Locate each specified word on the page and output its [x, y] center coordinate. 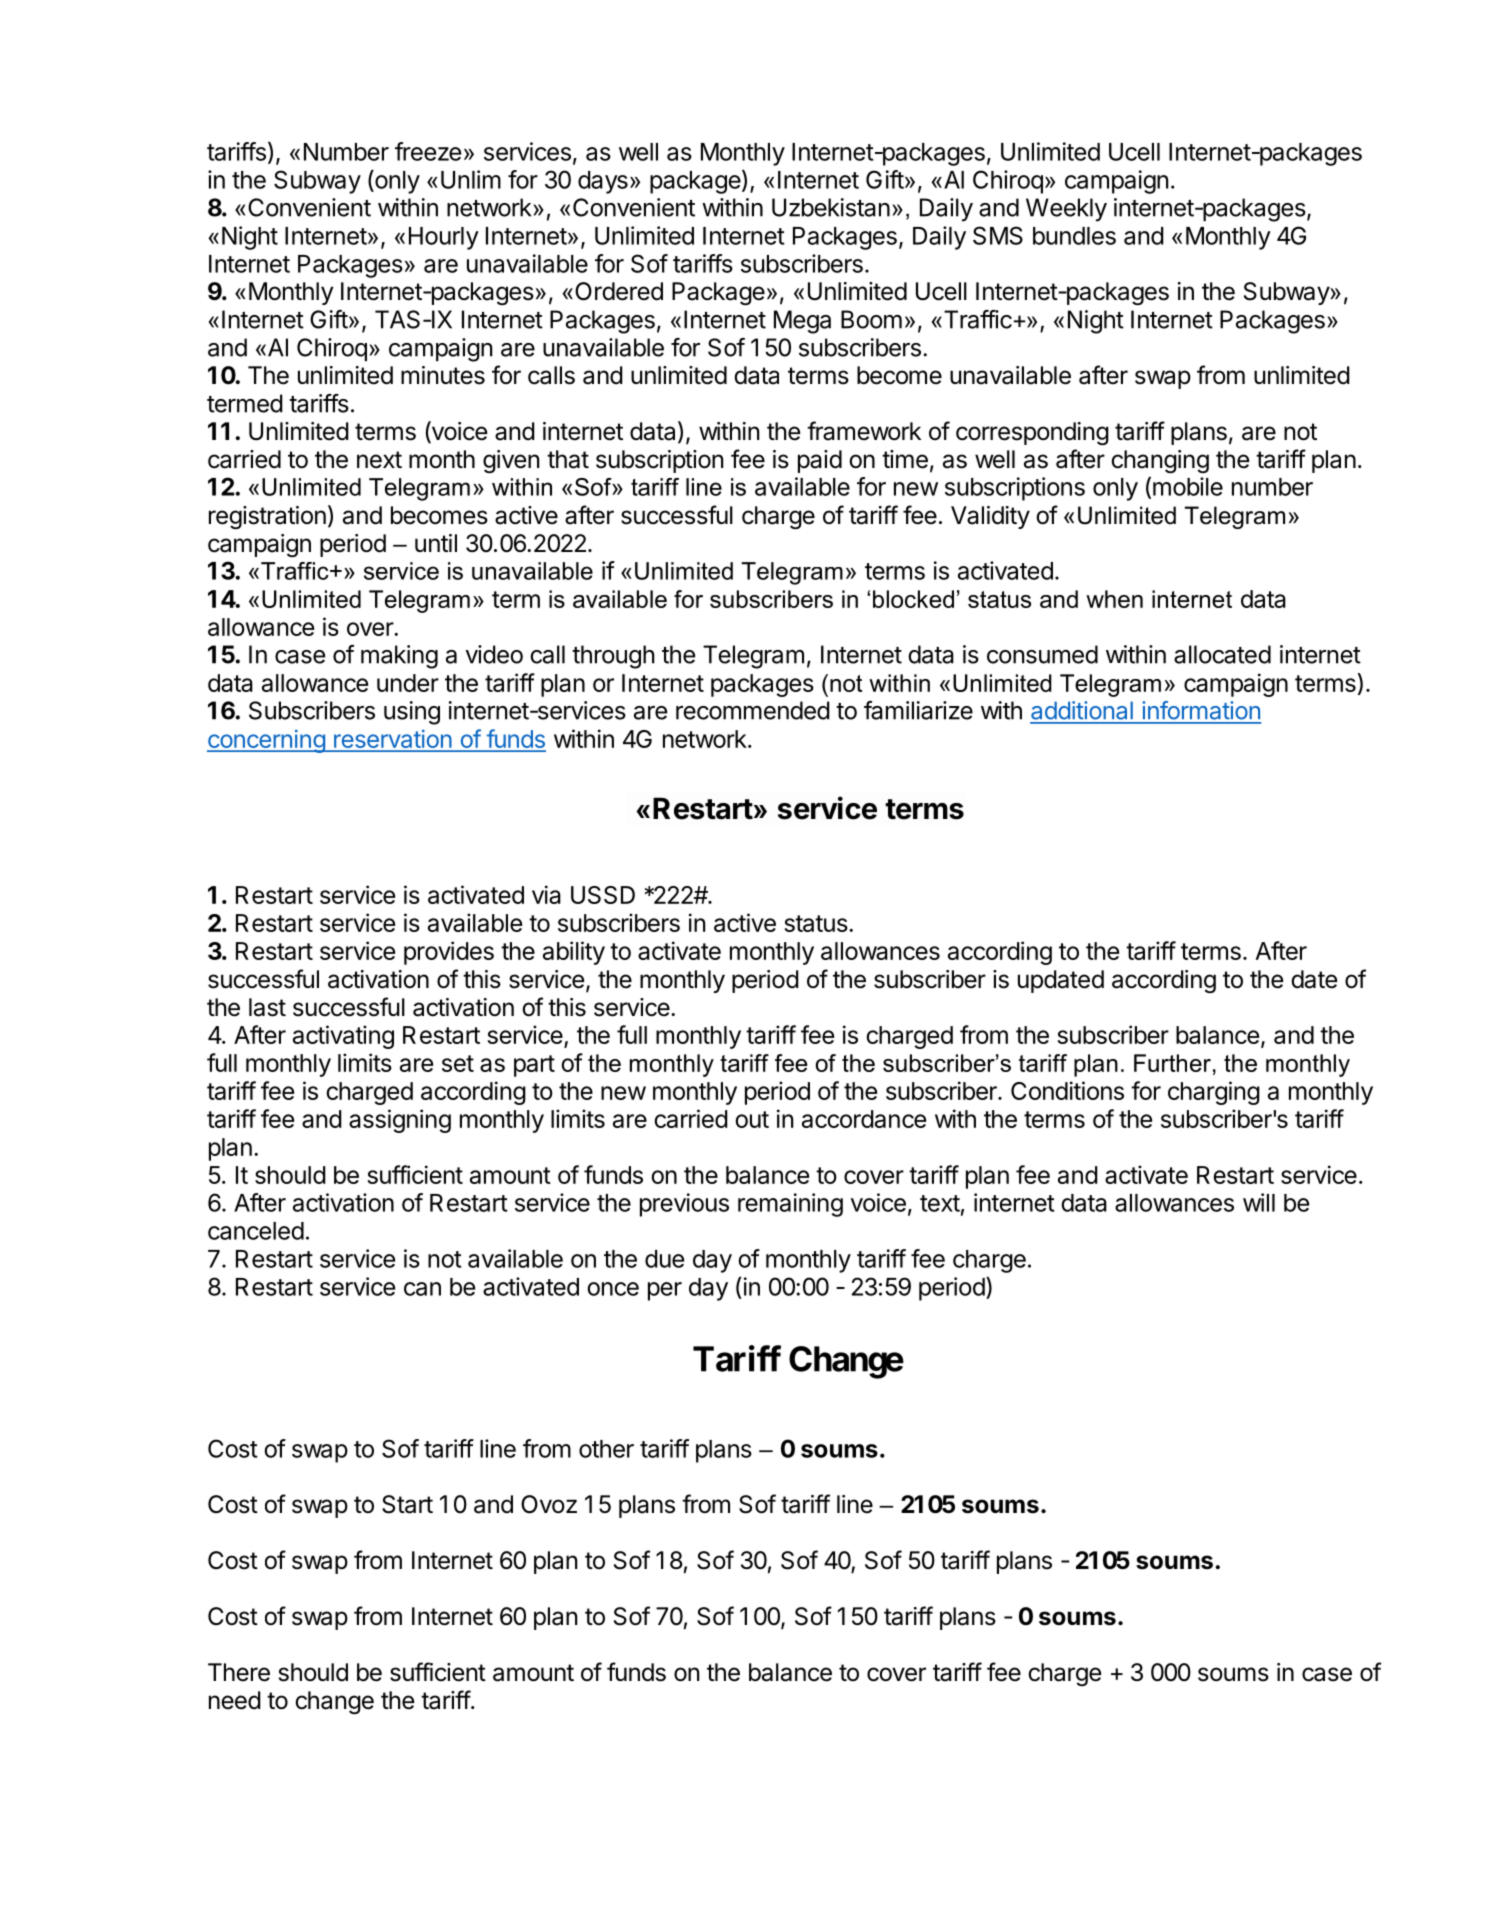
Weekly [1066, 210]
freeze [428, 151]
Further [1172, 1063]
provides [449, 953]
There [239, 1672]
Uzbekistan [831, 207]
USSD [603, 895]
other [606, 1449]
